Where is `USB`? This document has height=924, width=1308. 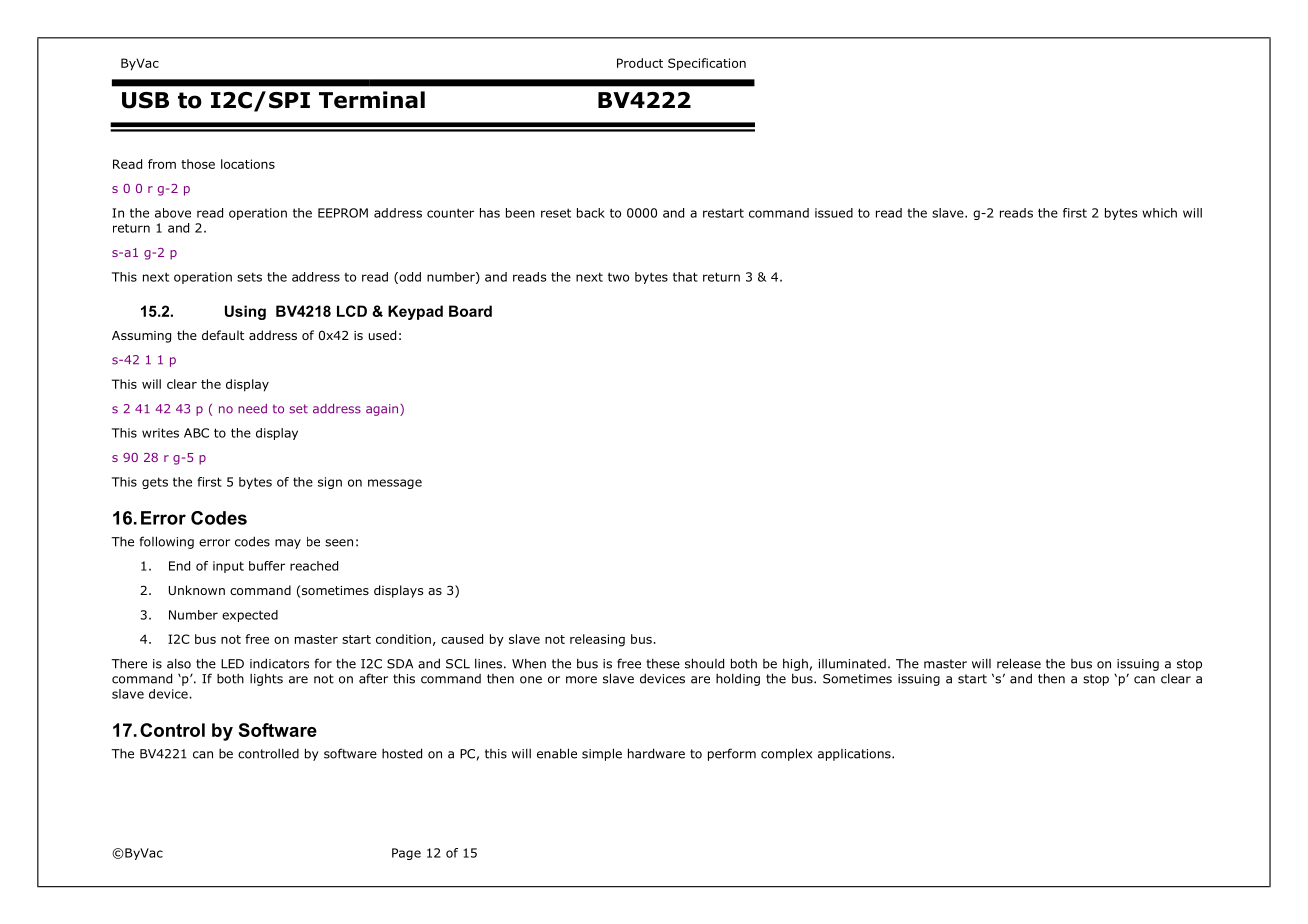
USB is located at coordinates (145, 100).
